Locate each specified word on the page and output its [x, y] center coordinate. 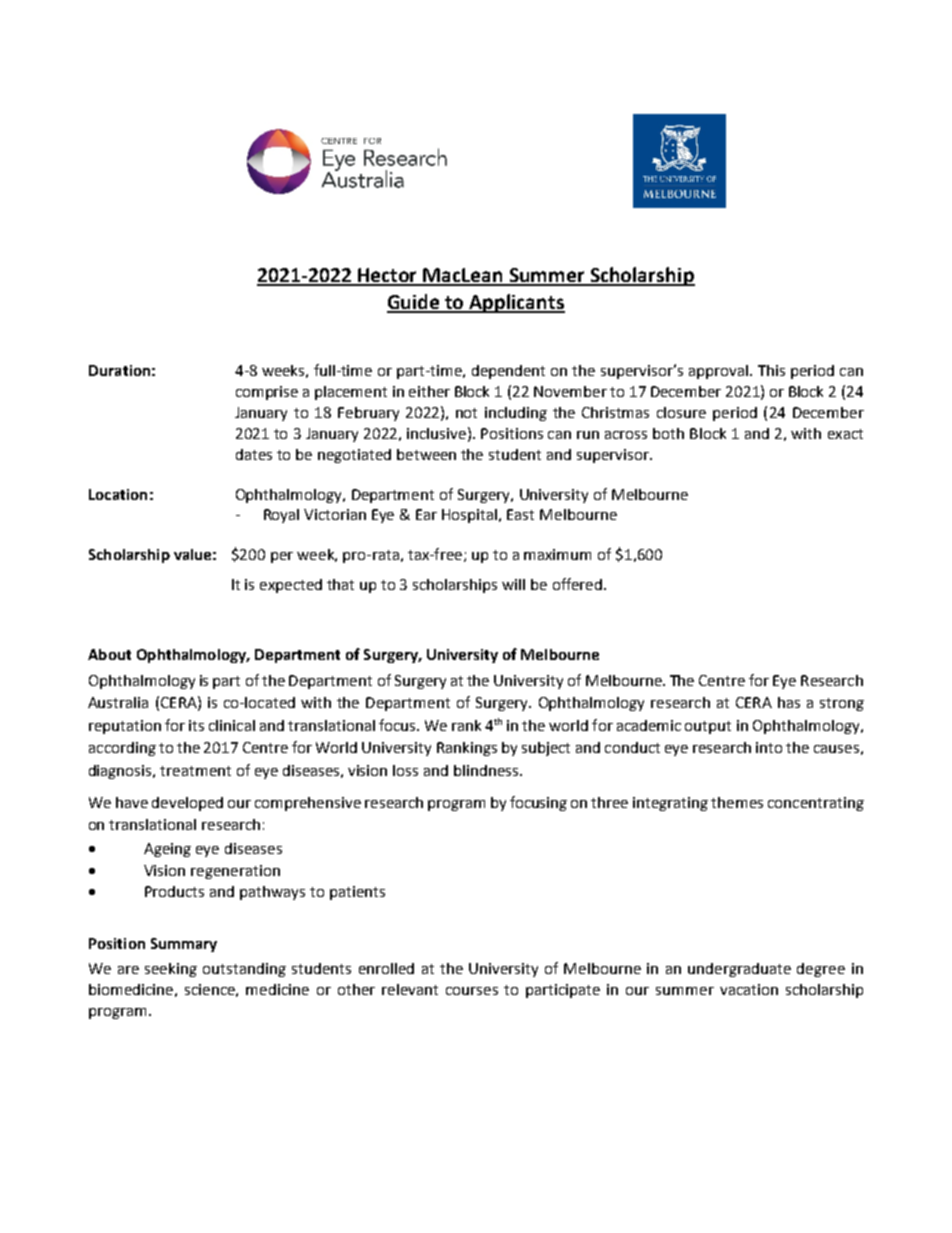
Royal [281, 516]
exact [845, 434]
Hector [388, 276]
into [769, 747]
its [196, 725]
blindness [487, 770]
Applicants [516, 303]
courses [472, 991]
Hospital [471, 516]
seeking [171, 970]
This [771, 370]
